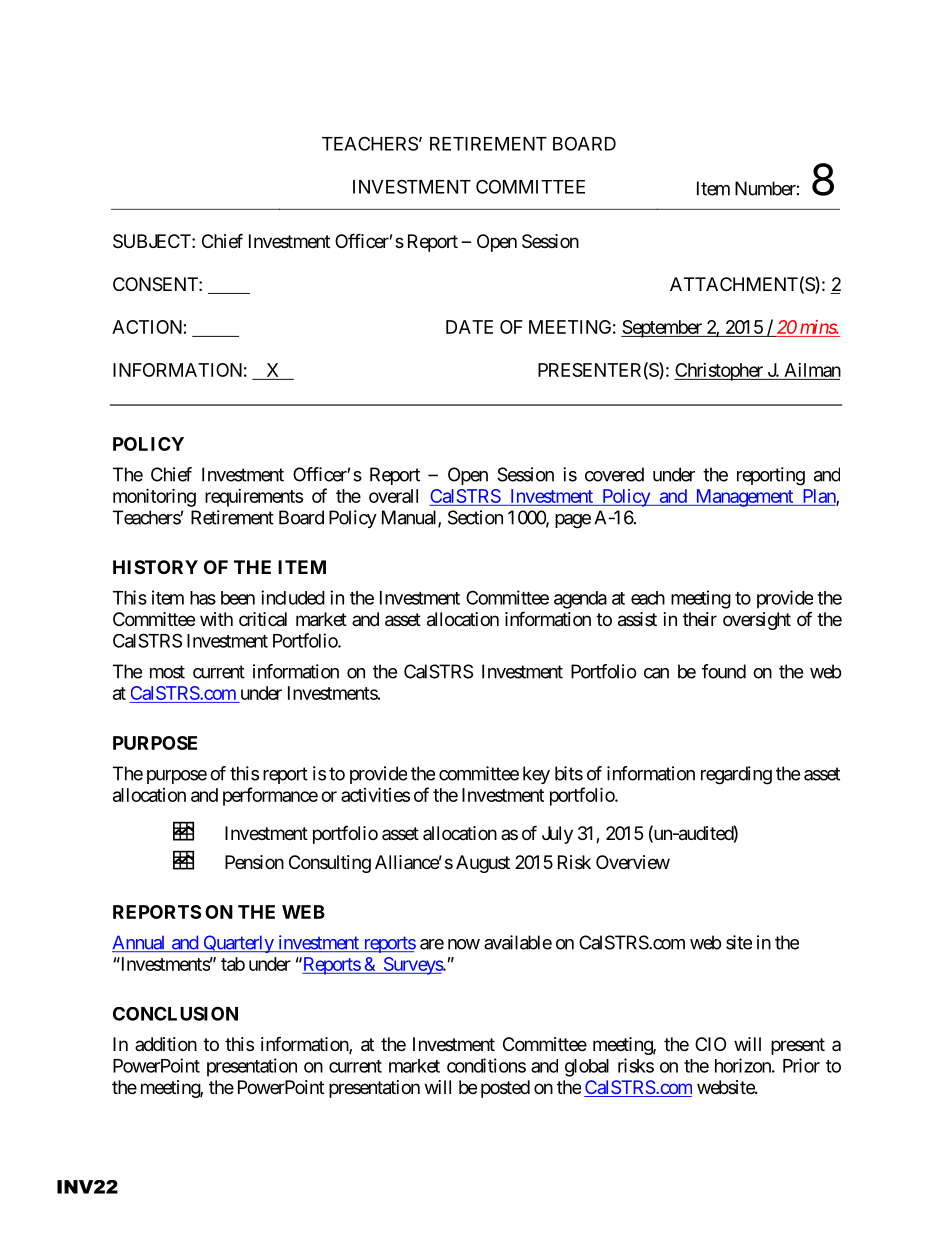  Describe the element at coordinates (469, 327) in the document. I see `DATE` at that location.
